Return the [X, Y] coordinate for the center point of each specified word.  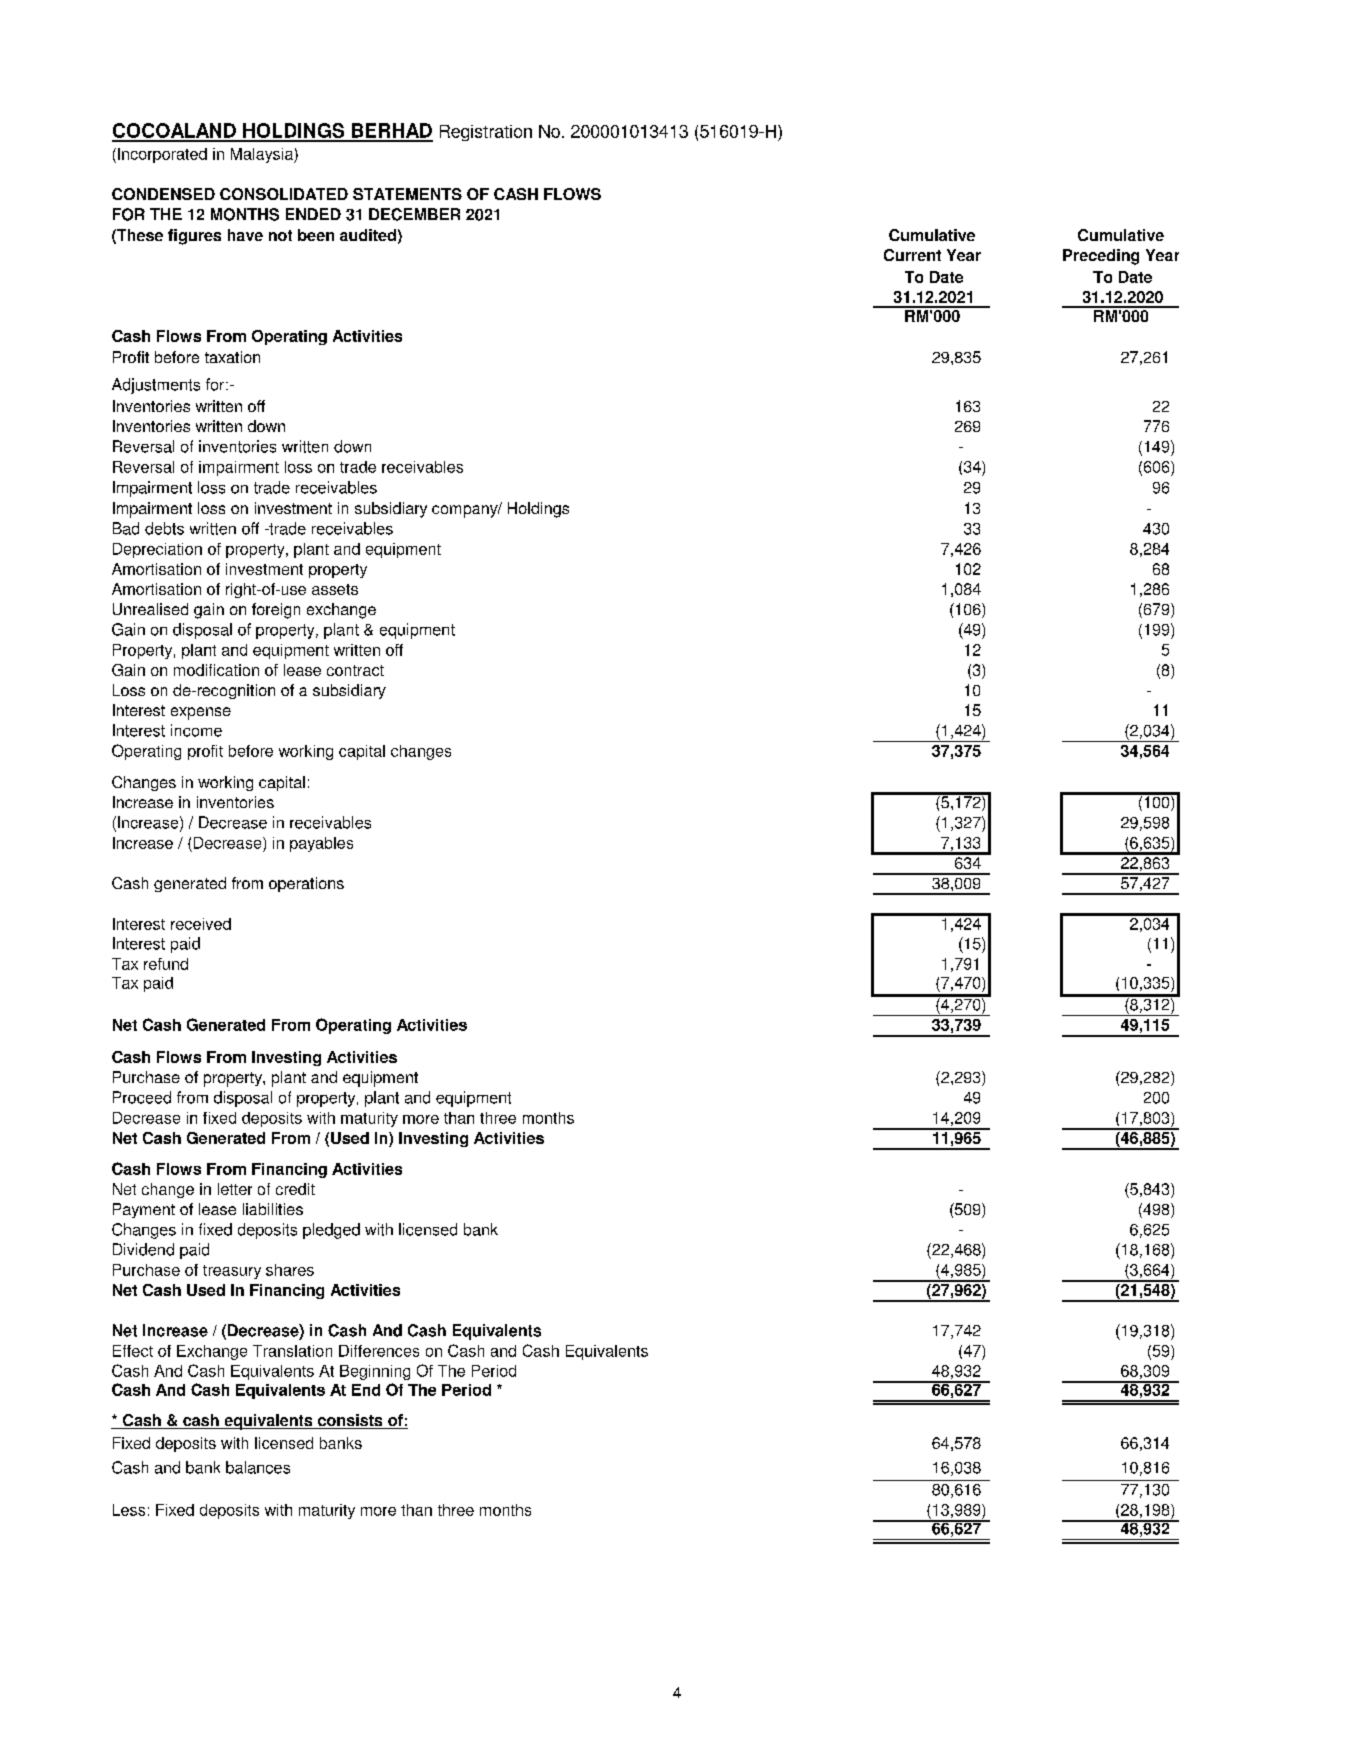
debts [164, 528]
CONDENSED [163, 194]
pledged [331, 1231]
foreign [276, 611]
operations [306, 884]
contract [355, 670]
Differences [379, 1351]
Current [912, 255]
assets [335, 589]
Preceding [1101, 257]
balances [258, 1467]
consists [350, 1421]
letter [235, 1189]
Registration [486, 133]
